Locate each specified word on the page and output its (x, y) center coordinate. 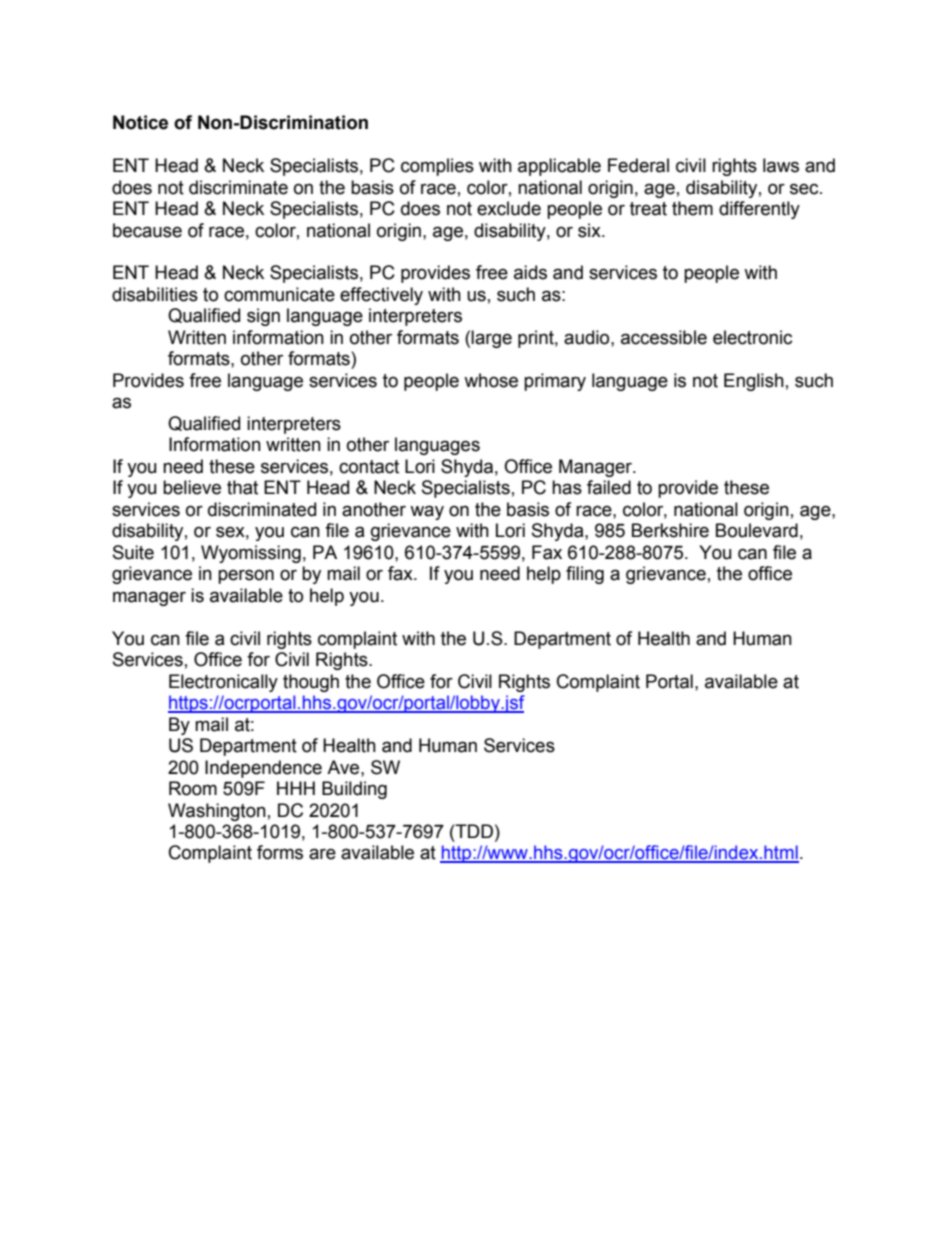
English (754, 382)
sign (263, 317)
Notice (140, 122)
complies (437, 167)
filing (585, 575)
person (246, 576)
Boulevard (757, 530)
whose (491, 380)
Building (354, 790)
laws (781, 165)
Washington (217, 812)
